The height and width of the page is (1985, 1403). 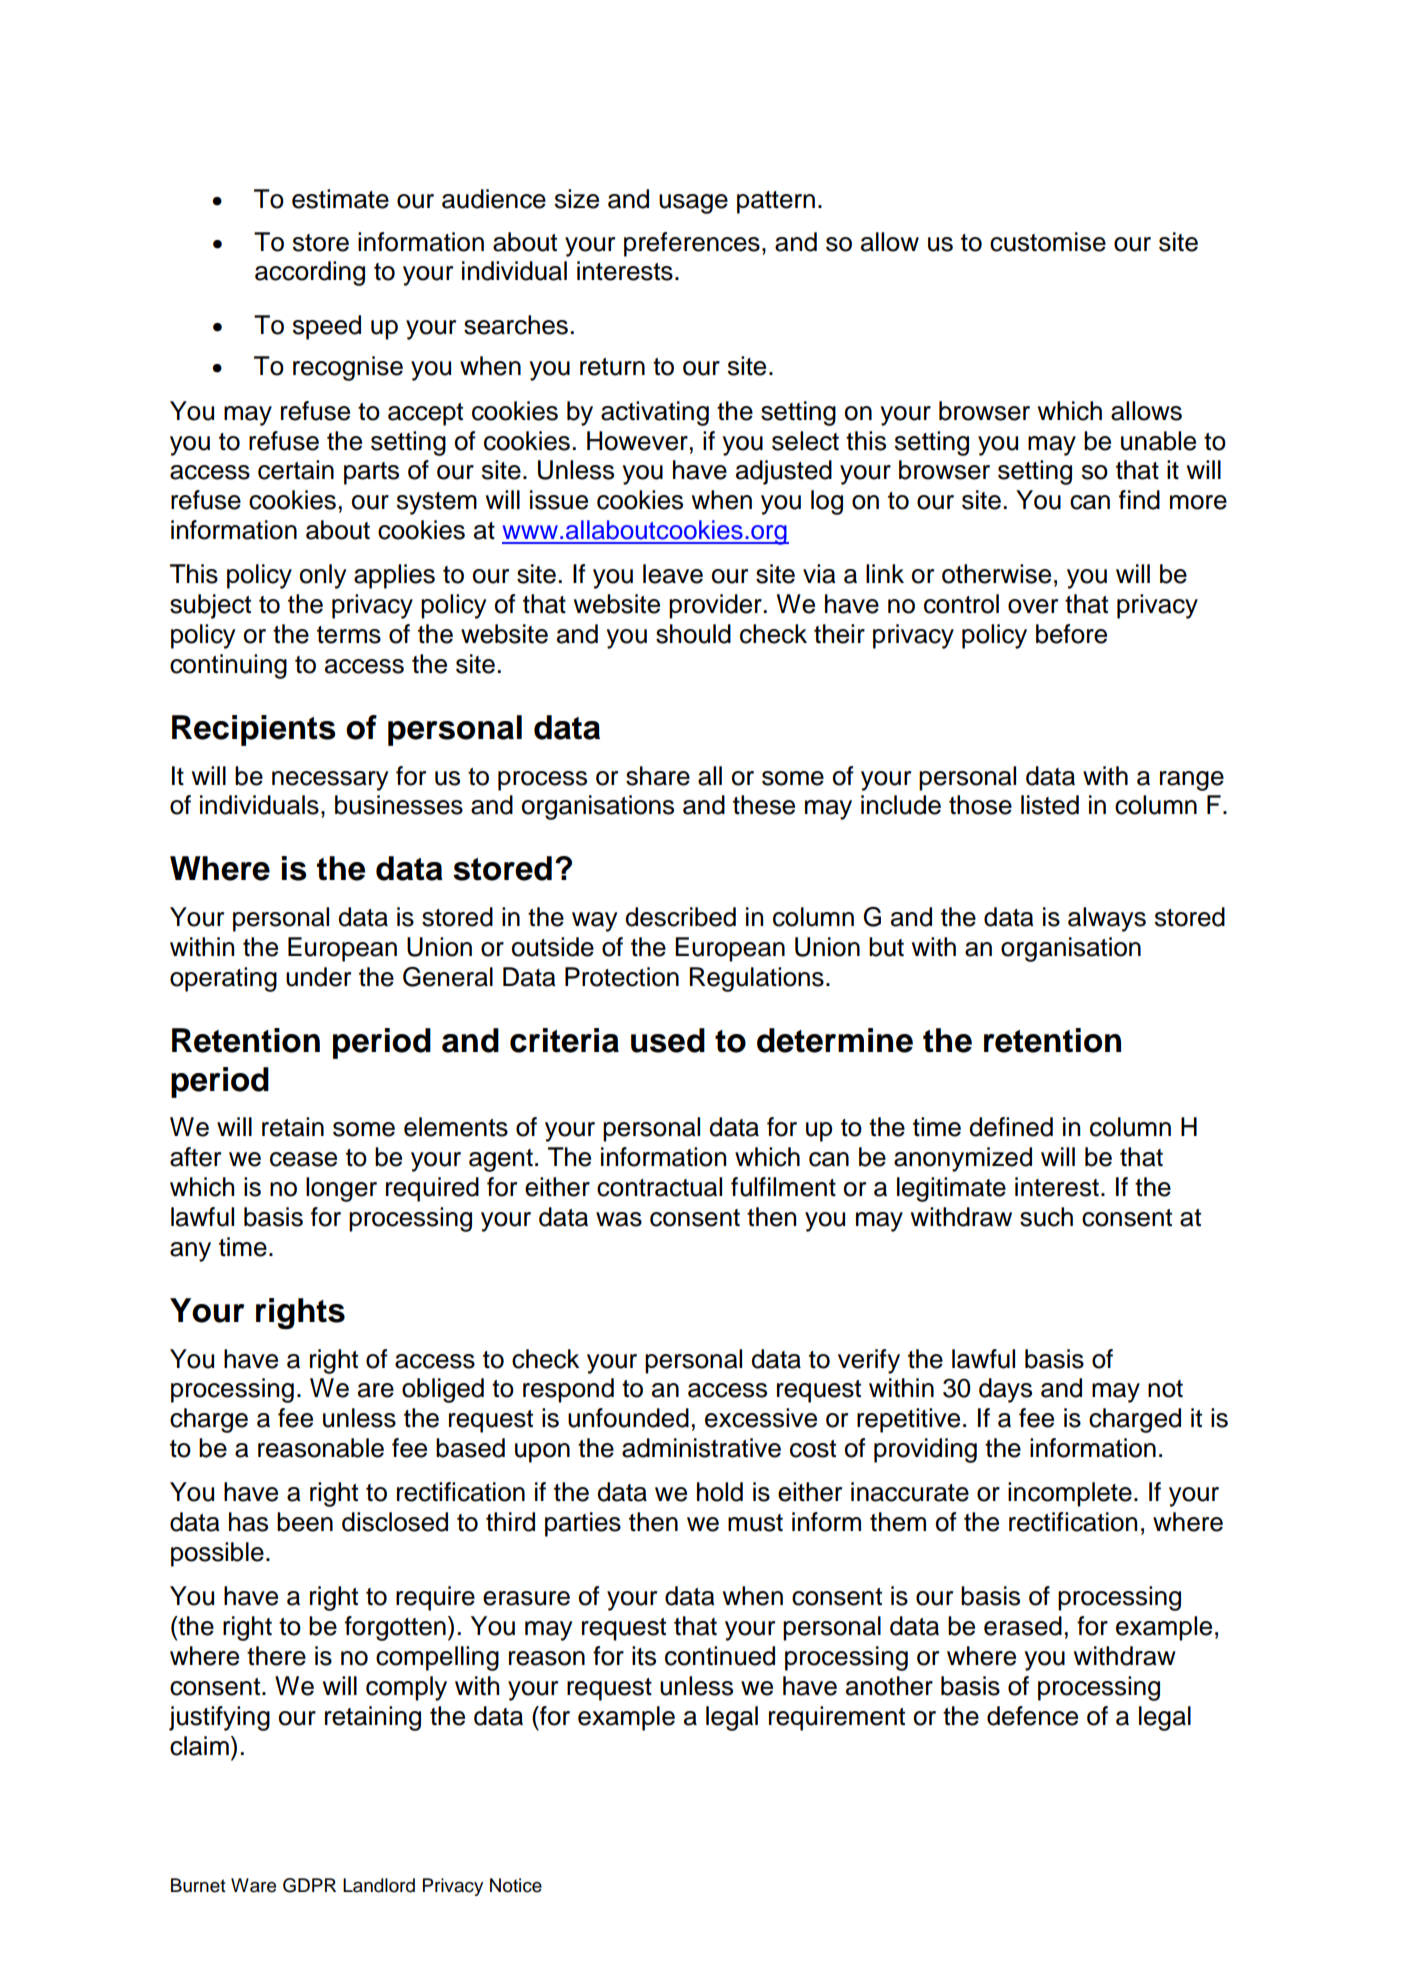 I want to click on used, so click(x=668, y=1040).
